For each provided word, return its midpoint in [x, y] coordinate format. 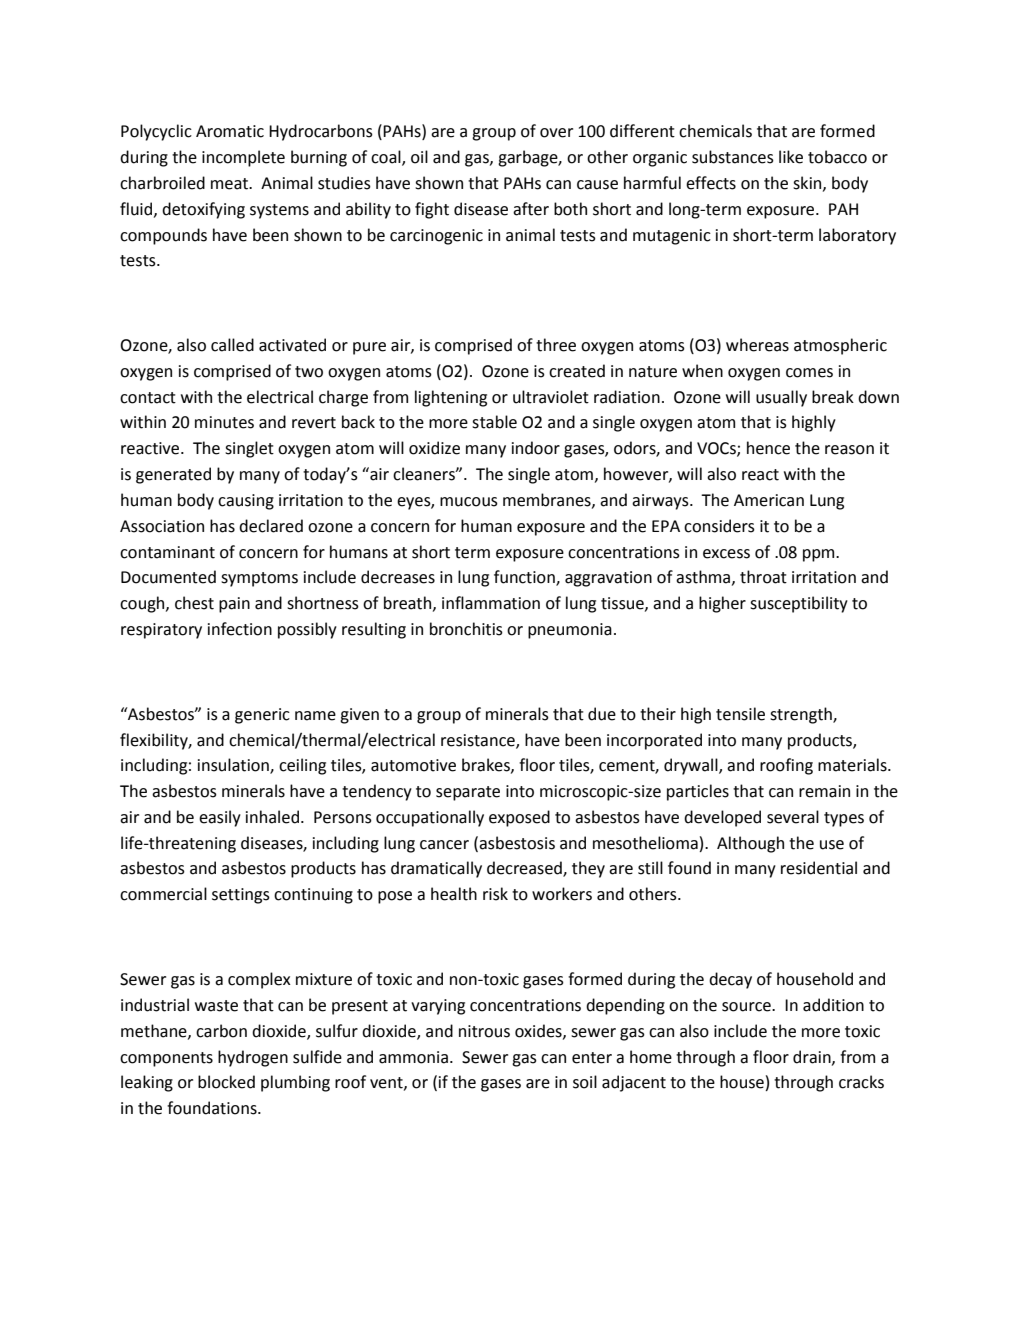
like [791, 157]
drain [813, 1057]
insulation [234, 766]
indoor [536, 448]
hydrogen [253, 1058]
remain [824, 791]
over [556, 133]
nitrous [484, 1031]
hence [768, 448]
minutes [224, 422]
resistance [479, 741]
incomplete [243, 158]
